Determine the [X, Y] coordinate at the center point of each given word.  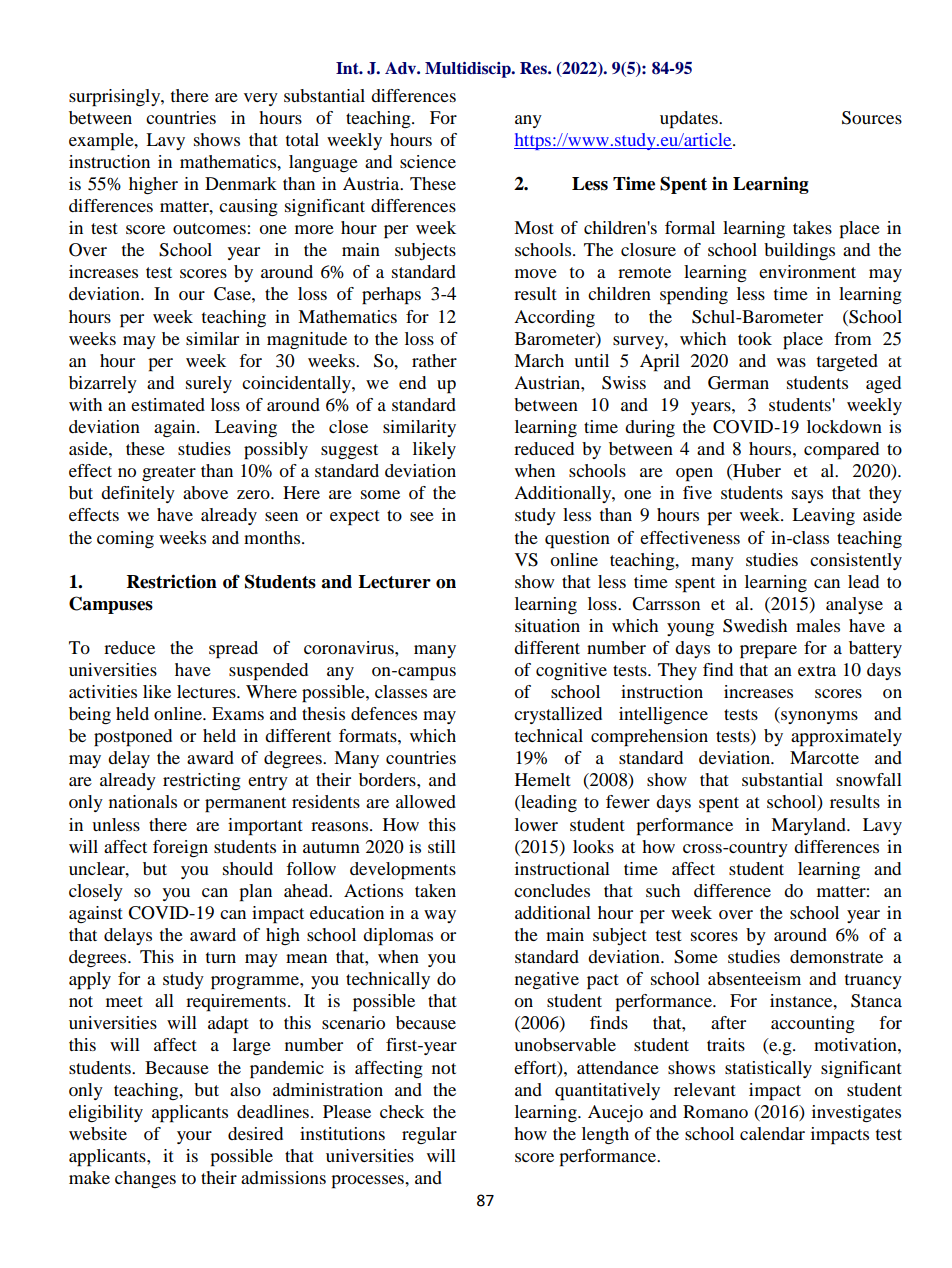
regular [429, 1135]
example [102, 142]
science [428, 161]
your [194, 1137]
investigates [856, 1113]
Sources [872, 118]
